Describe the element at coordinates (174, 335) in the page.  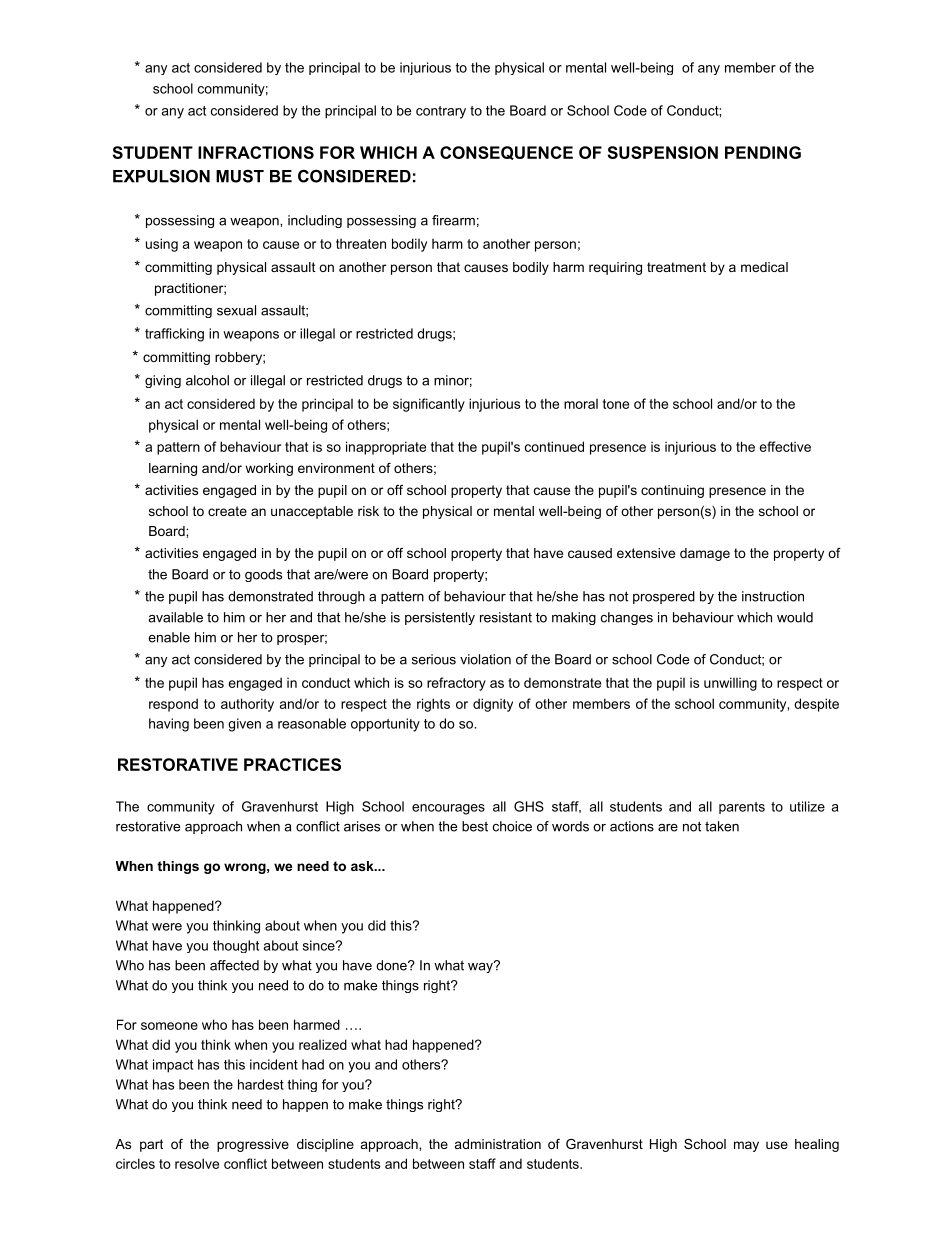
I see `trafficking` at that location.
